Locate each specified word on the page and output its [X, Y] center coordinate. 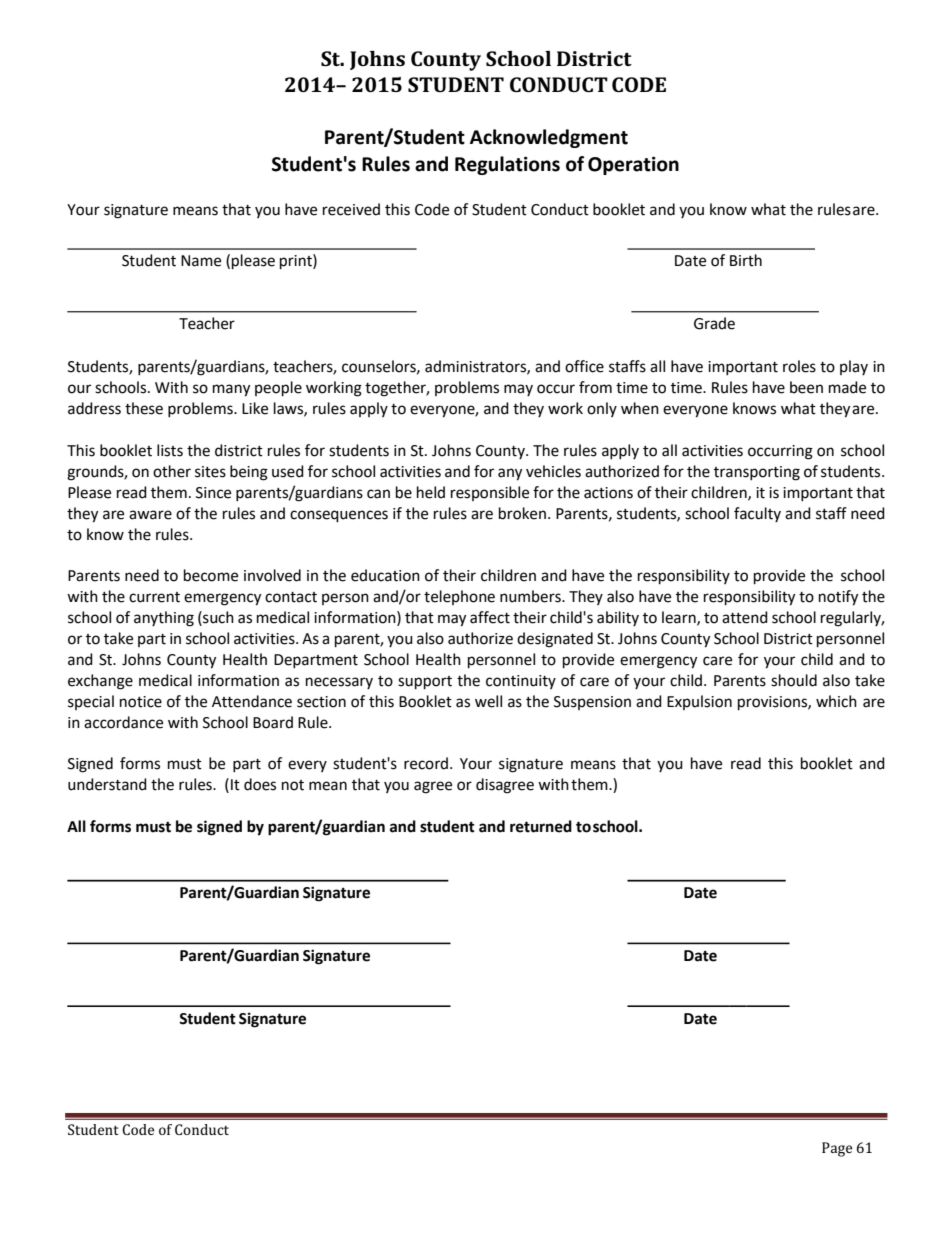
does [260, 784]
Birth [746, 260]
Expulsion [699, 702]
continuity [521, 682]
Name [201, 261]
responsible [490, 493]
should [794, 680]
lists [170, 450]
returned [541, 826]
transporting [757, 473]
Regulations [507, 165]
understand [107, 784]
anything [164, 619]
